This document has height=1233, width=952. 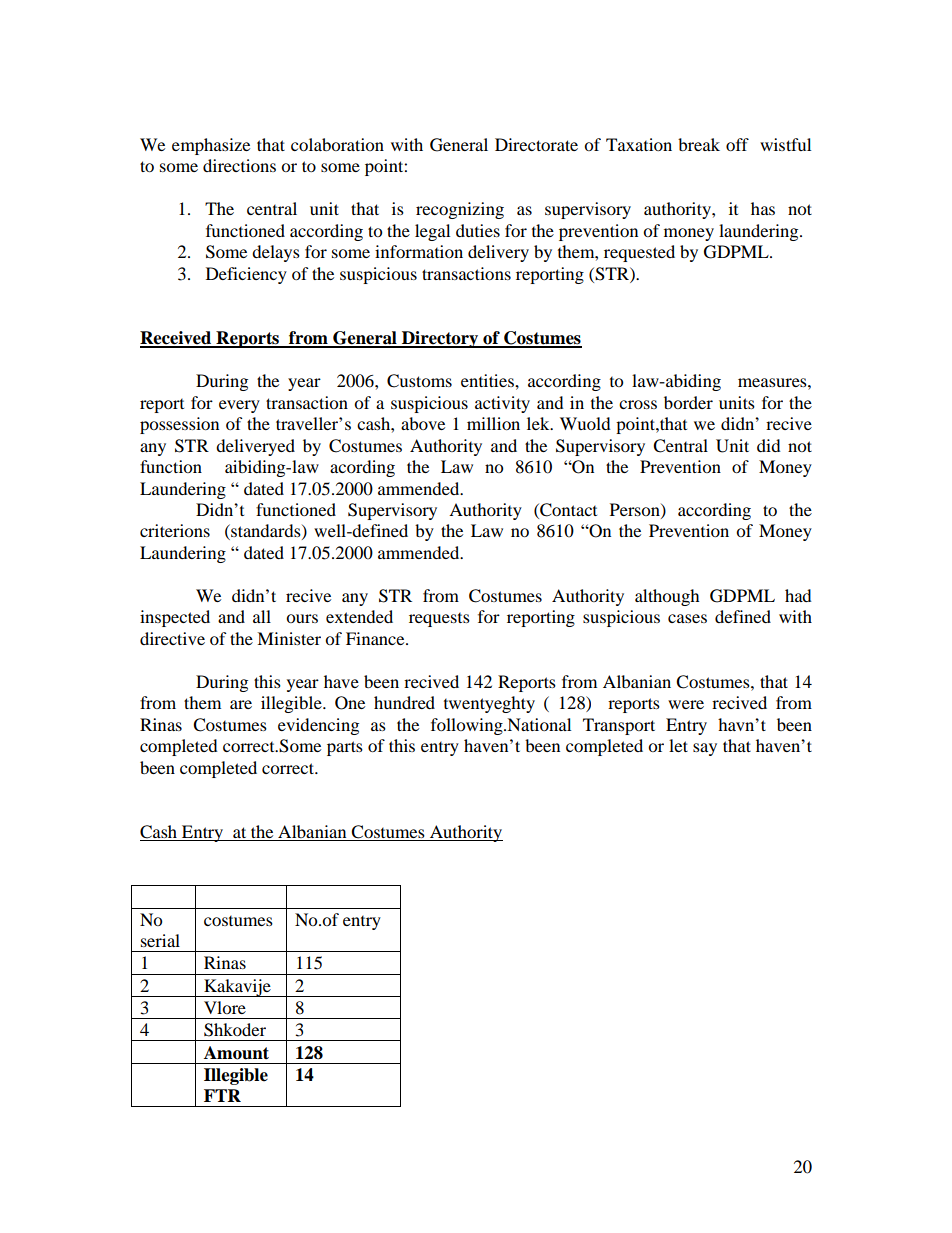 I want to click on Amount, so click(x=236, y=1053).
